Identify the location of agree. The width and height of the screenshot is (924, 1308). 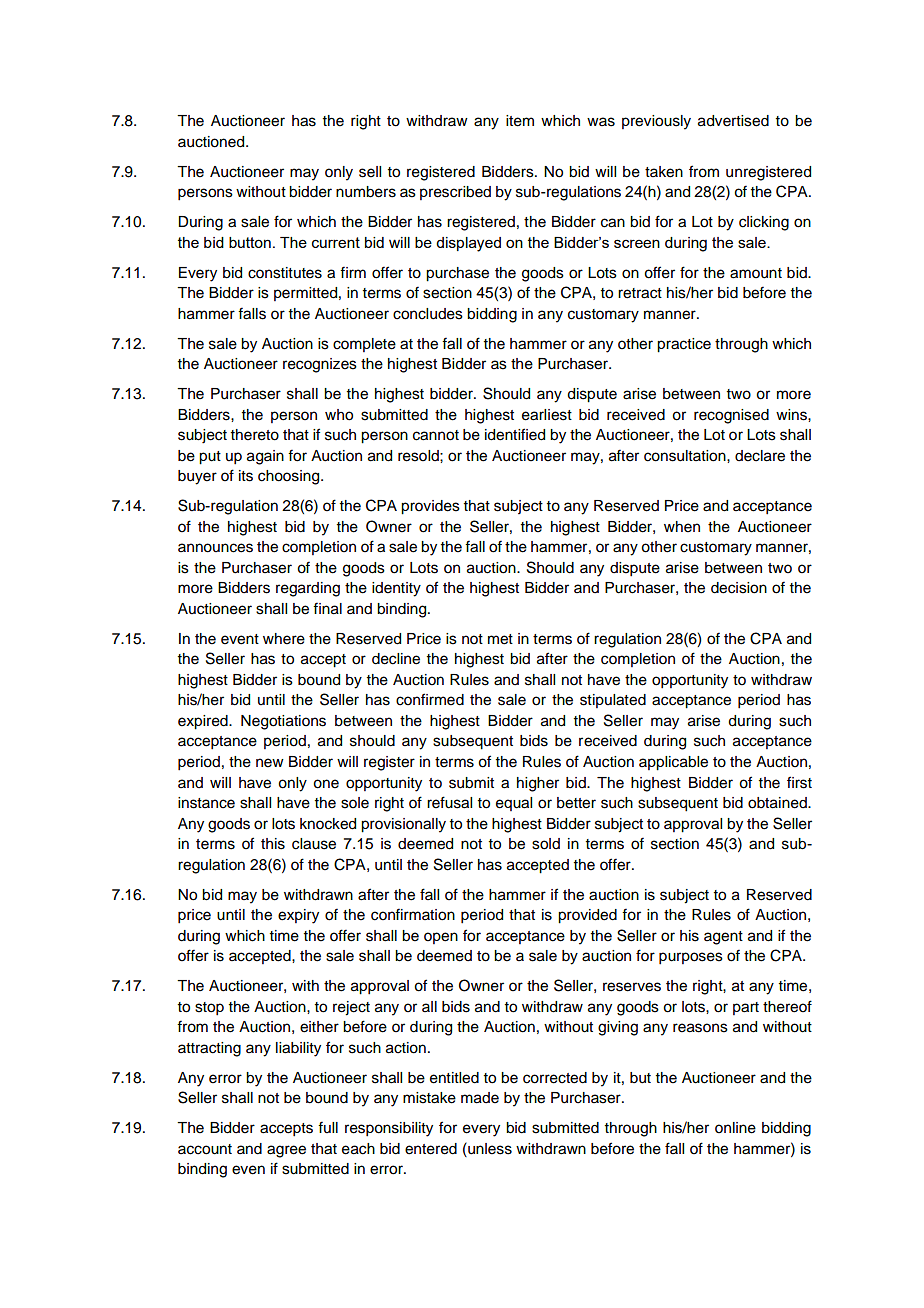
(286, 1151).
